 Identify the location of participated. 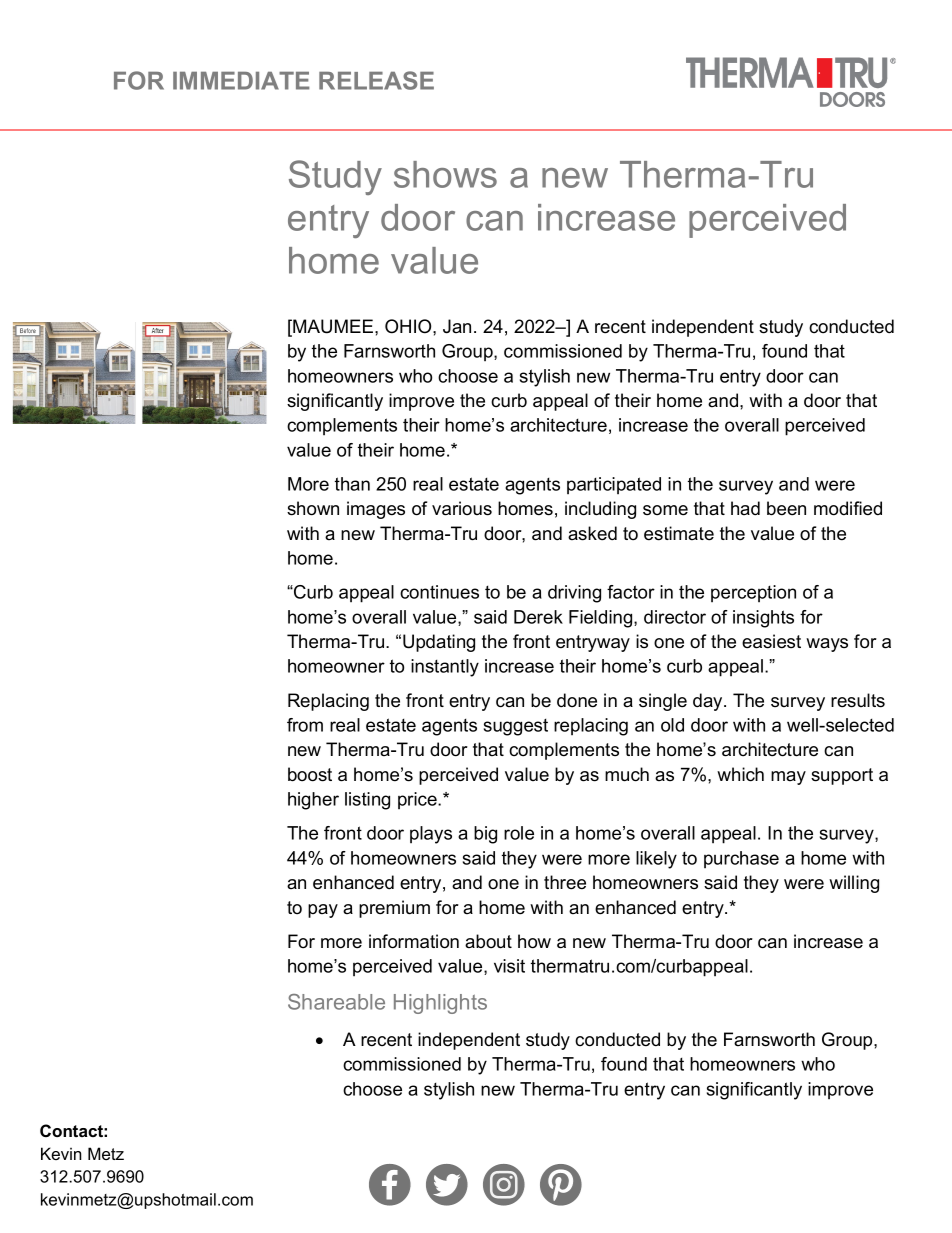
(614, 485).
